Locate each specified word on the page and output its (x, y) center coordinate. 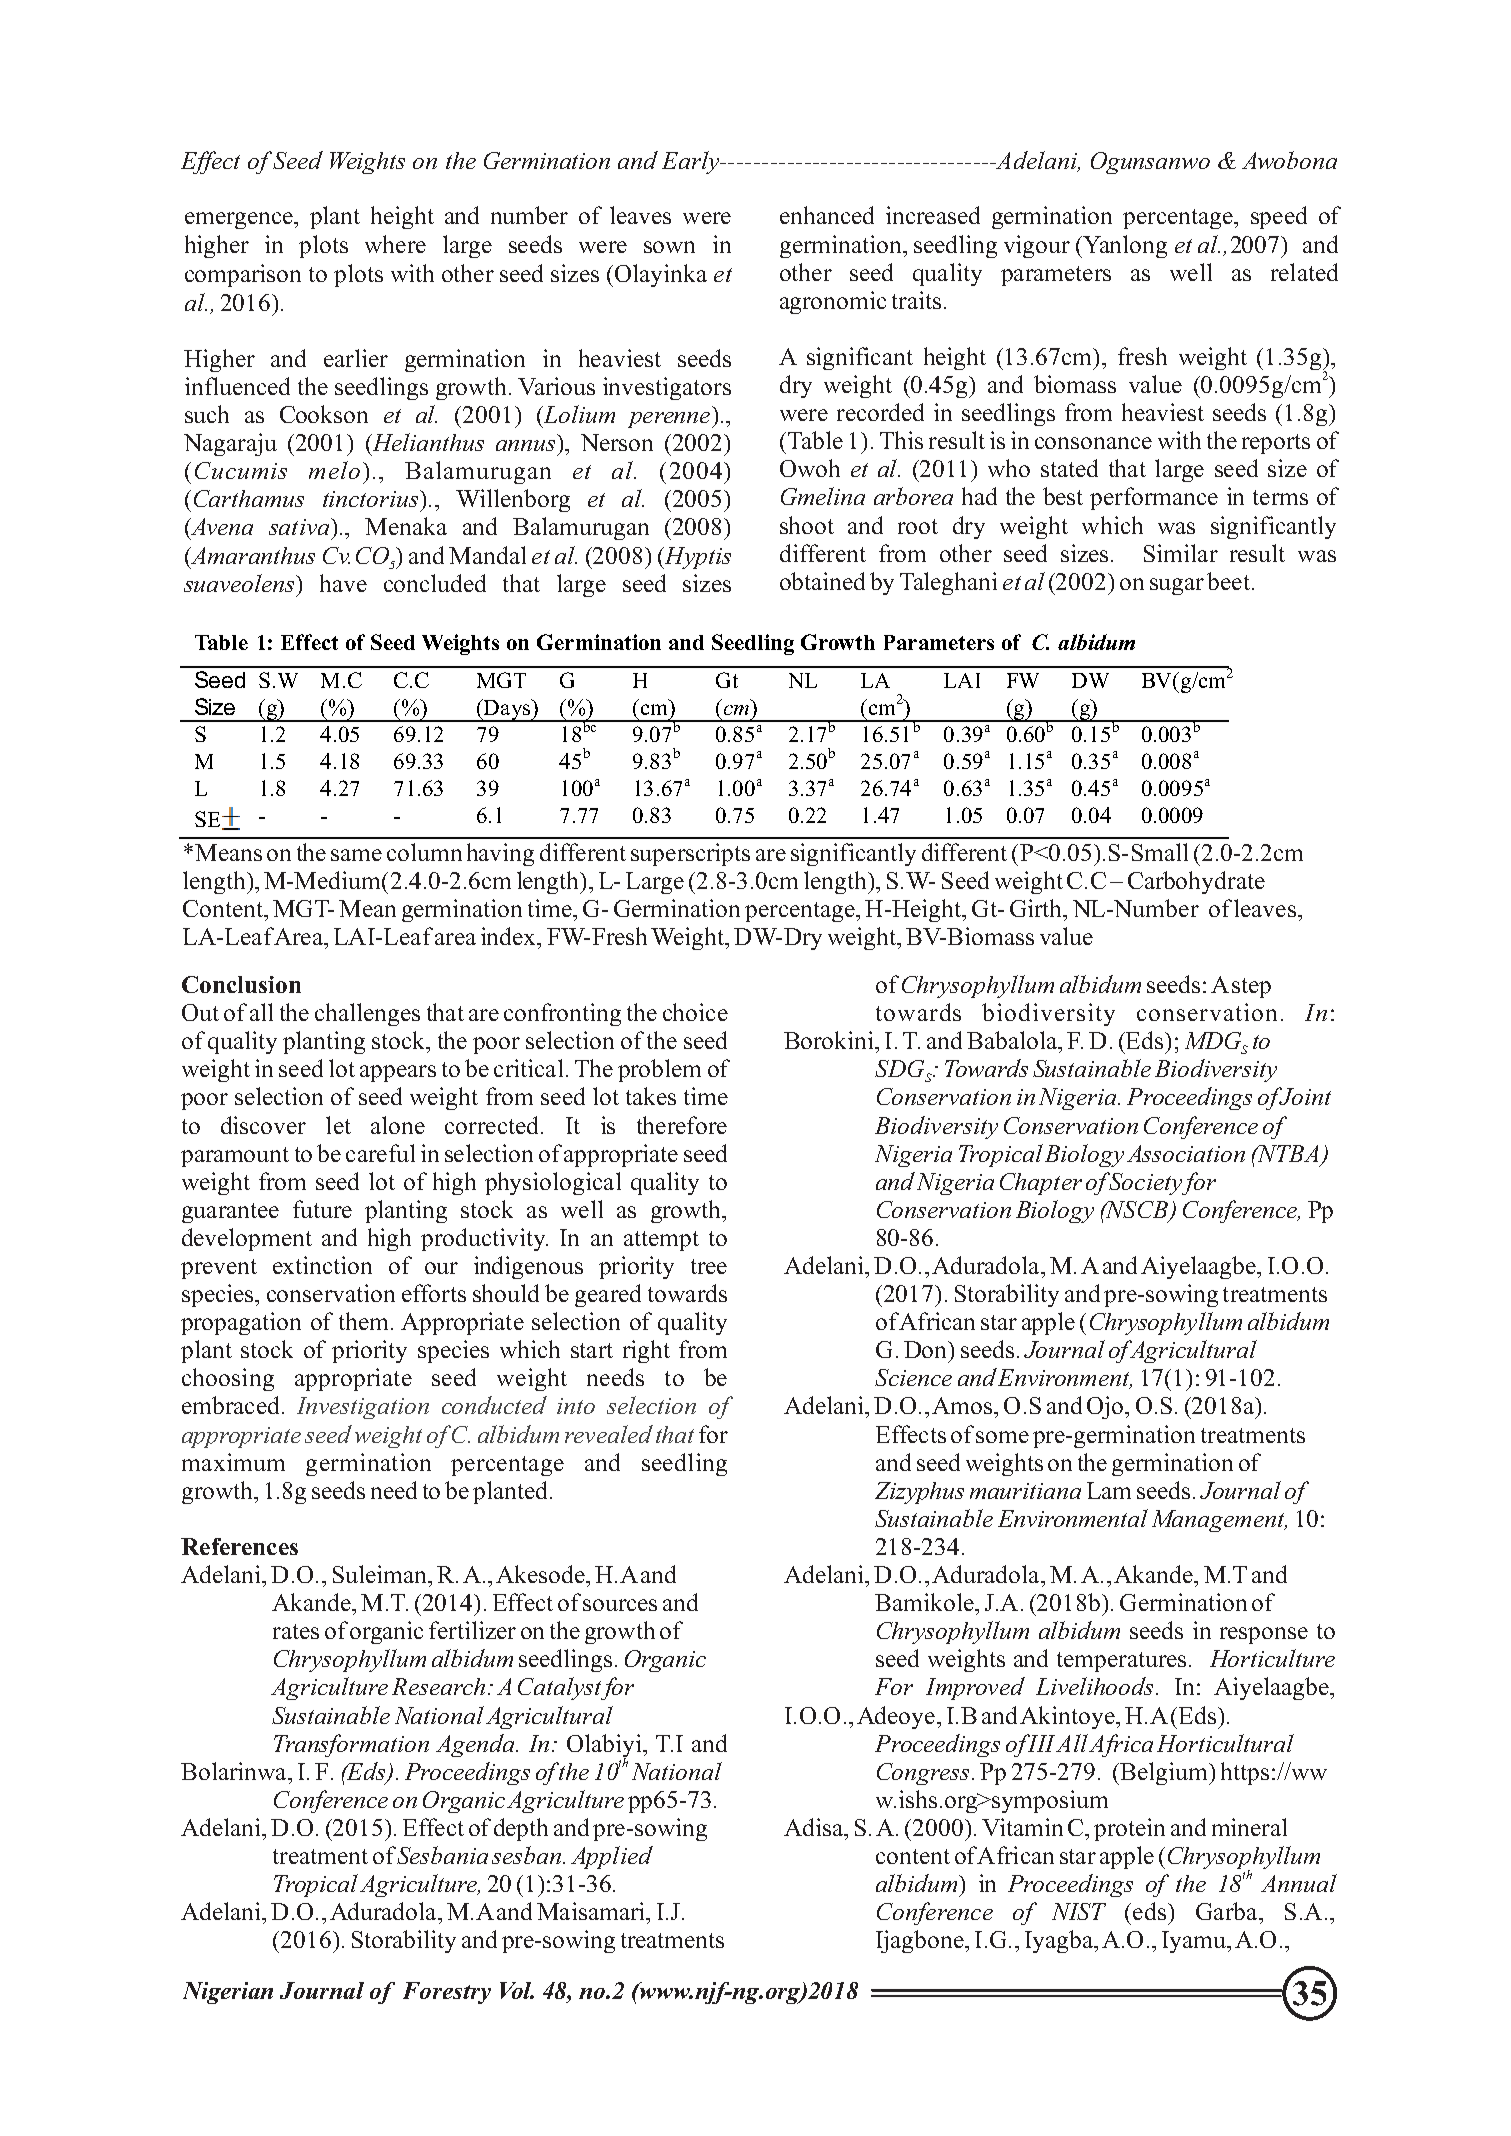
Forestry (447, 1993)
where (395, 244)
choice (695, 1012)
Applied (612, 1857)
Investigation (363, 1408)
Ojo (1106, 1407)
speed (1279, 217)
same (356, 855)
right (646, 1351)
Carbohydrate (1196, 882)
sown (669, 247)
